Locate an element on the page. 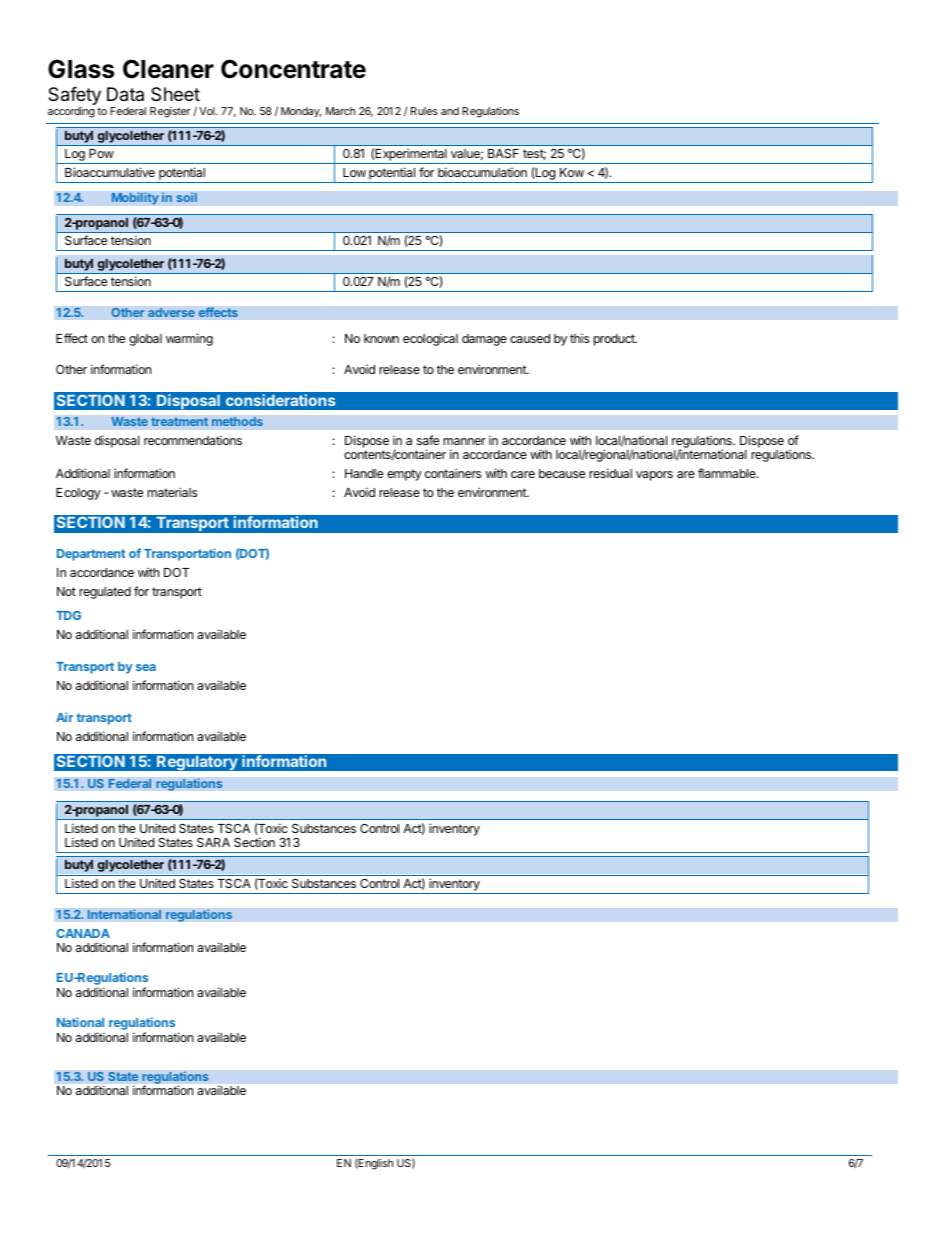 This page has height=1233, width=952. CANADA is located at coordinates (83, 933).
